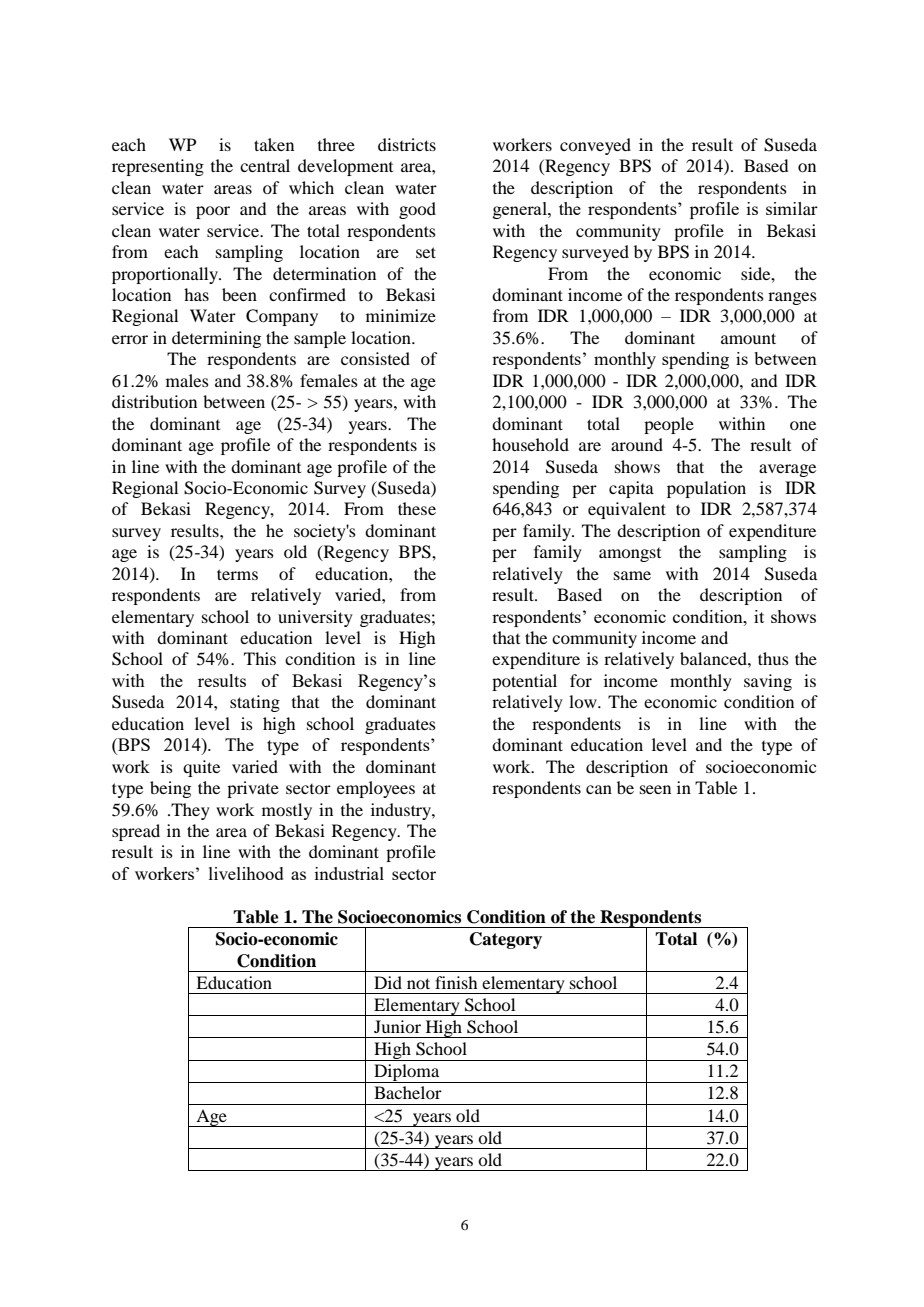 This screenshot has width=924, height=1307. Describe the element at coordinates (792, 208) in the screenshot. I see `similar` at that location.
